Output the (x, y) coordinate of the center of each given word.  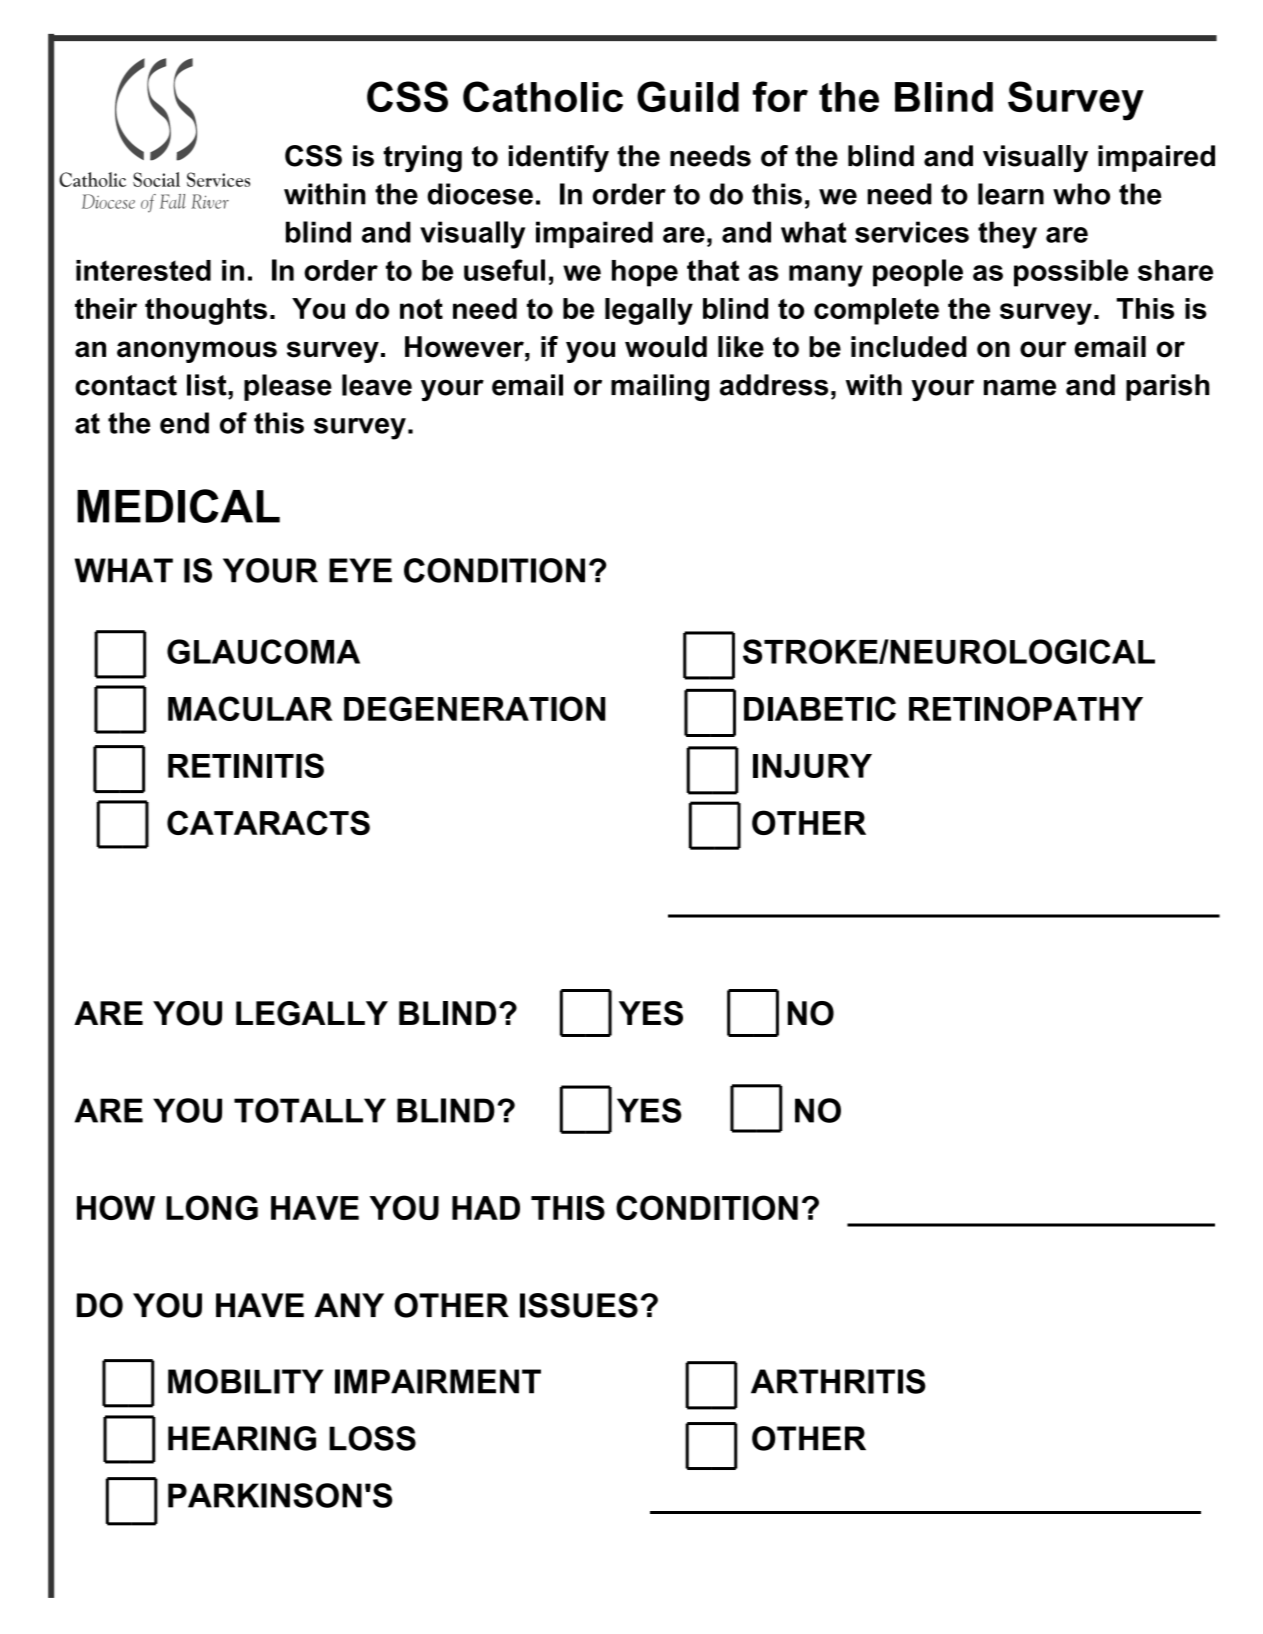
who (1081, 194)
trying (422, 158)
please (288, 387)
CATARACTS (268, 822)
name (1020, 387)
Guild (688, 96)
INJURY (812, 766)
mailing (660, 387)
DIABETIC (820, 708)
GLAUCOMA (263, 651)
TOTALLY (310, 1110)
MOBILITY (246, 1381)
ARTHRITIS (838, 1381)
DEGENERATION (475, 708)
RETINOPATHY (1026, 708)
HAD (486, 1208)
